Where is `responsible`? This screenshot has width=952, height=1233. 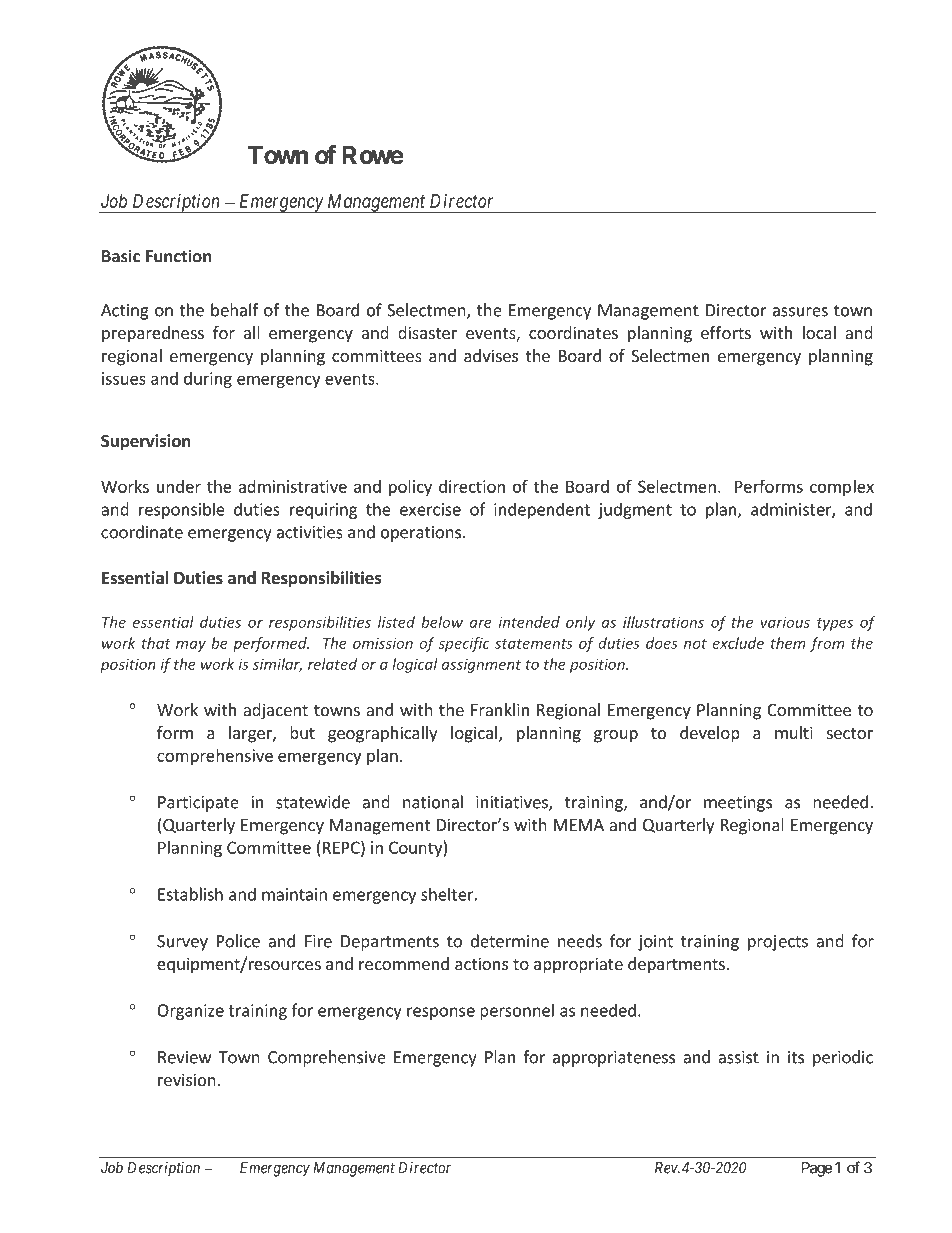
responsible is located at coordinates (182, 510).
